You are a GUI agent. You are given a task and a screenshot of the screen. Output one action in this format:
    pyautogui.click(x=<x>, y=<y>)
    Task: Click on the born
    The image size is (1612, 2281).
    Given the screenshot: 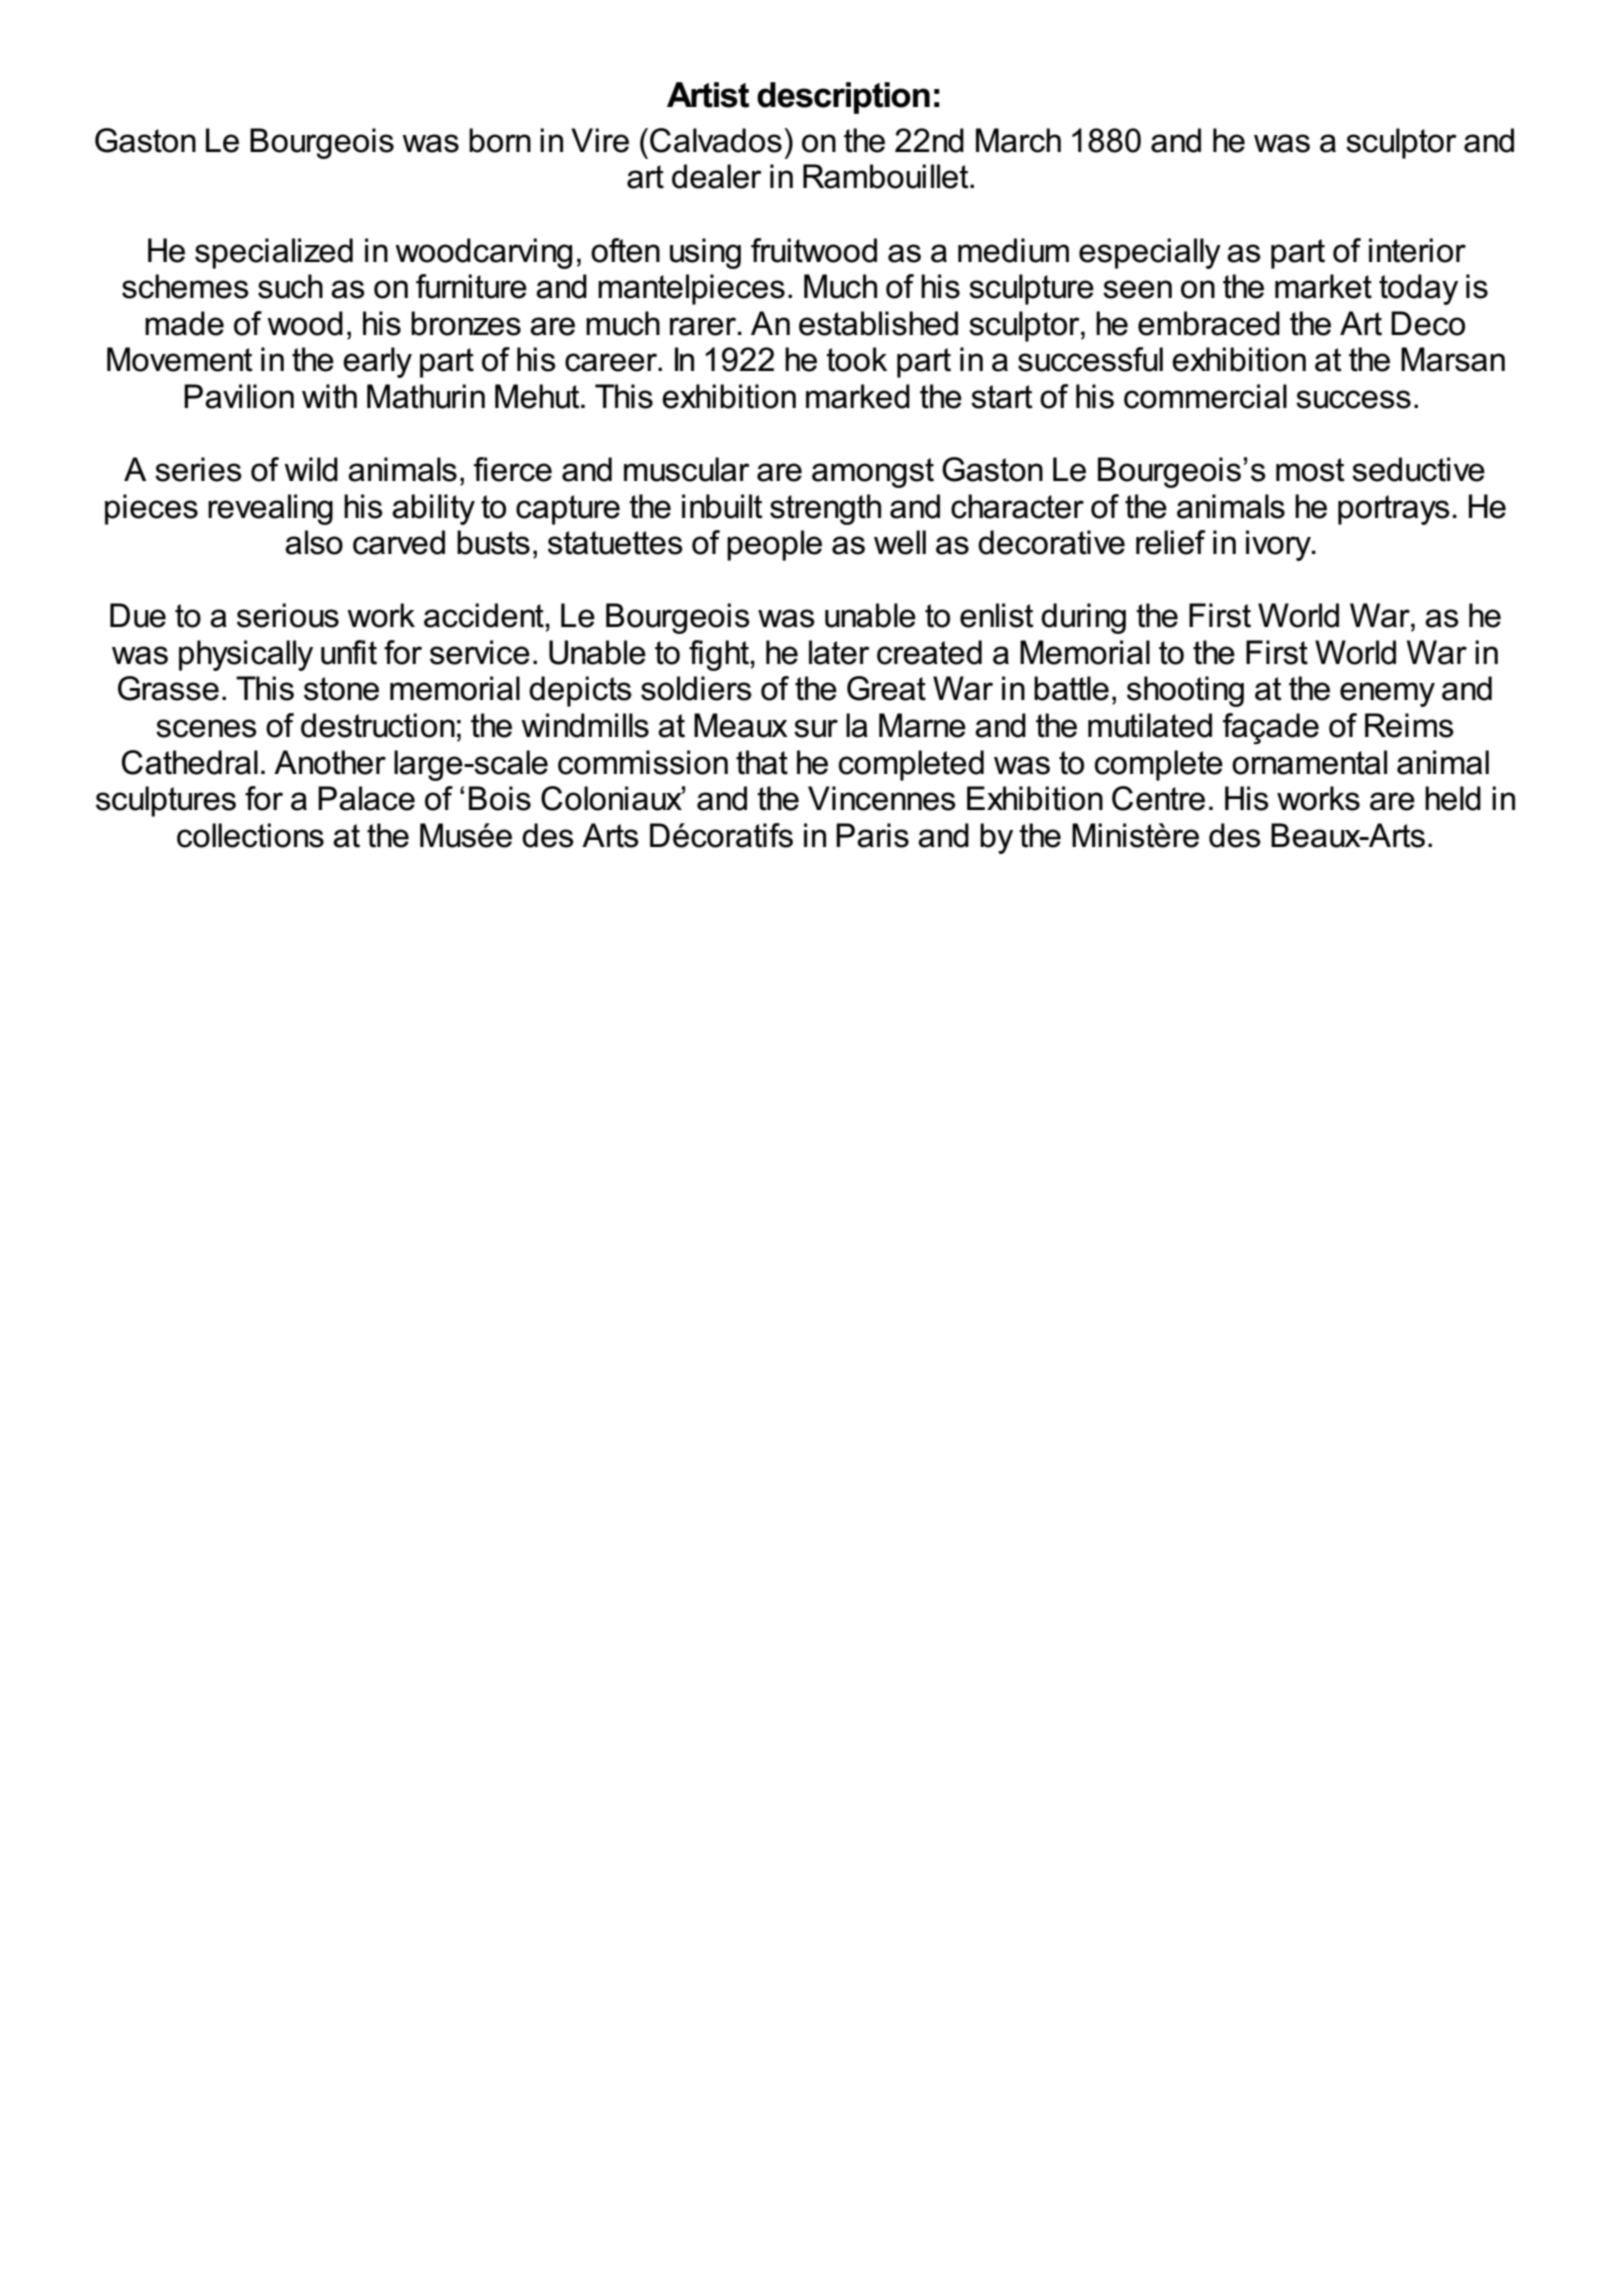 What is the action you would take?
    pyautogui.click(x=500, y=140)
